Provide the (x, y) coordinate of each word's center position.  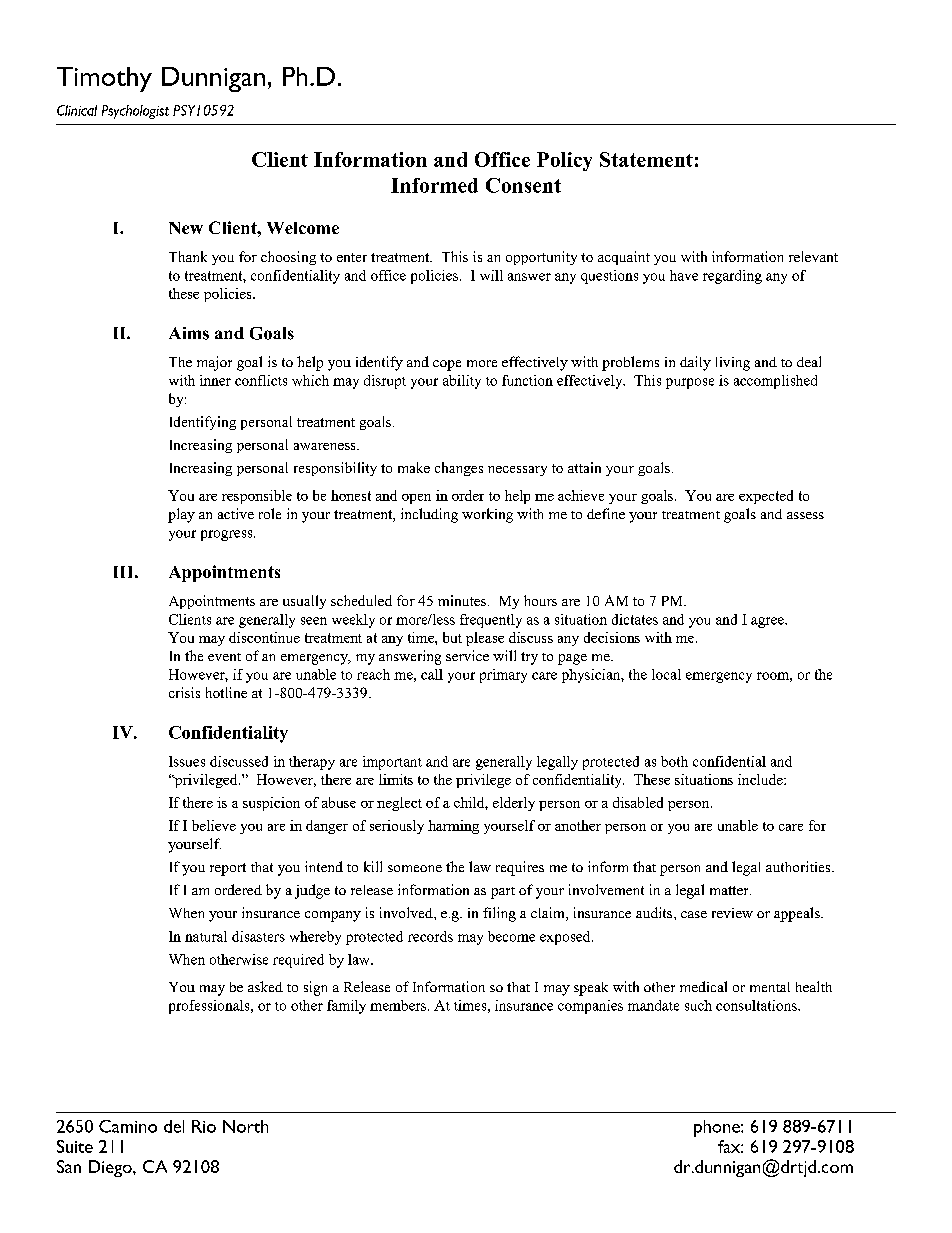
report (228, 869)
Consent (523, 185)
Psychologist (135, 112)
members (398, 1005)
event (224, 657)
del (174, 1126)
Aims (189, 333)
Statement (646, 159)
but (452, 637)
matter (730, 890)
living (733, 364)
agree (768, 622)
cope (447, 365)
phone (718, 1128)
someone (415, 868)
